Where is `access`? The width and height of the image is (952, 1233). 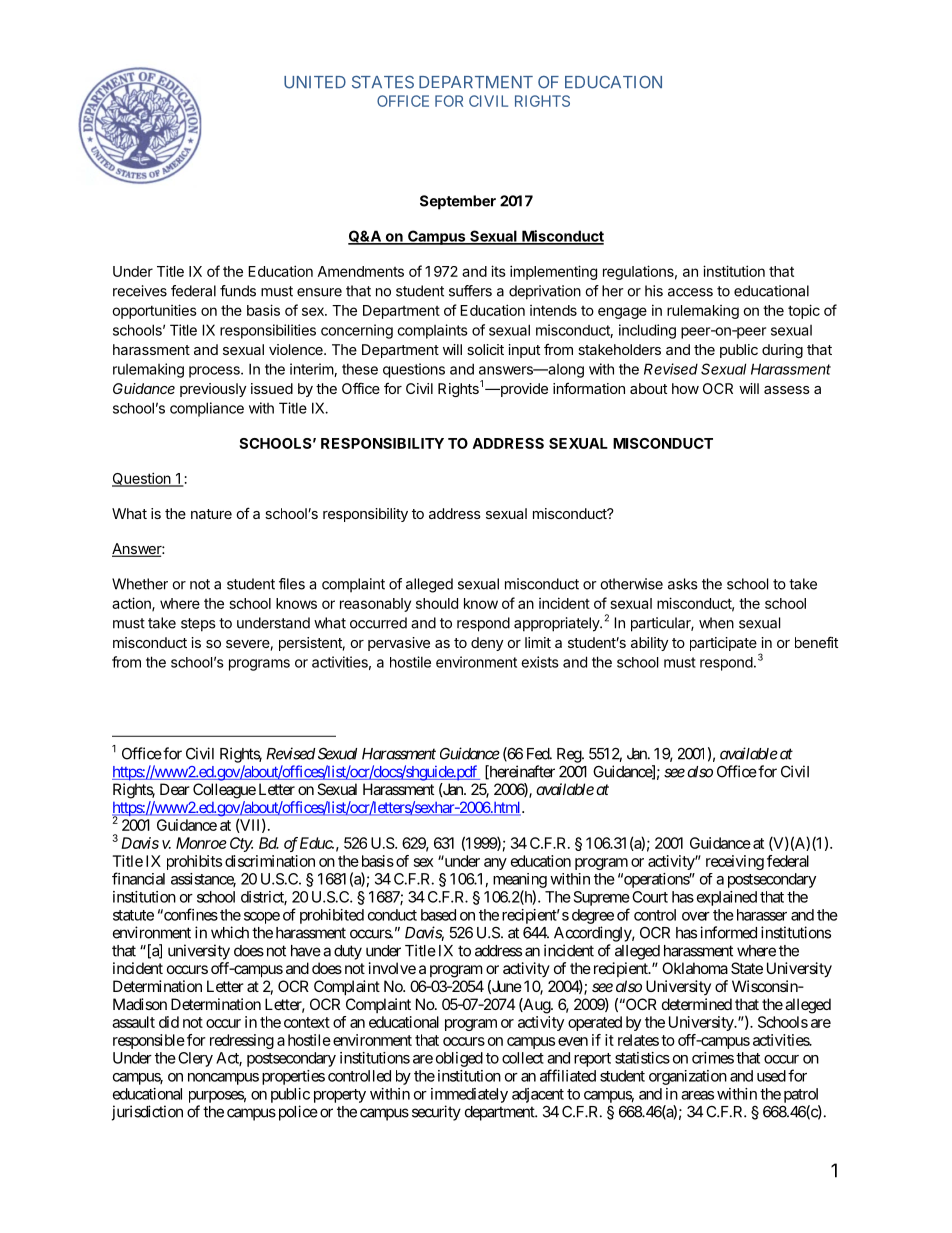
access is located at coordinates (690, 292).
